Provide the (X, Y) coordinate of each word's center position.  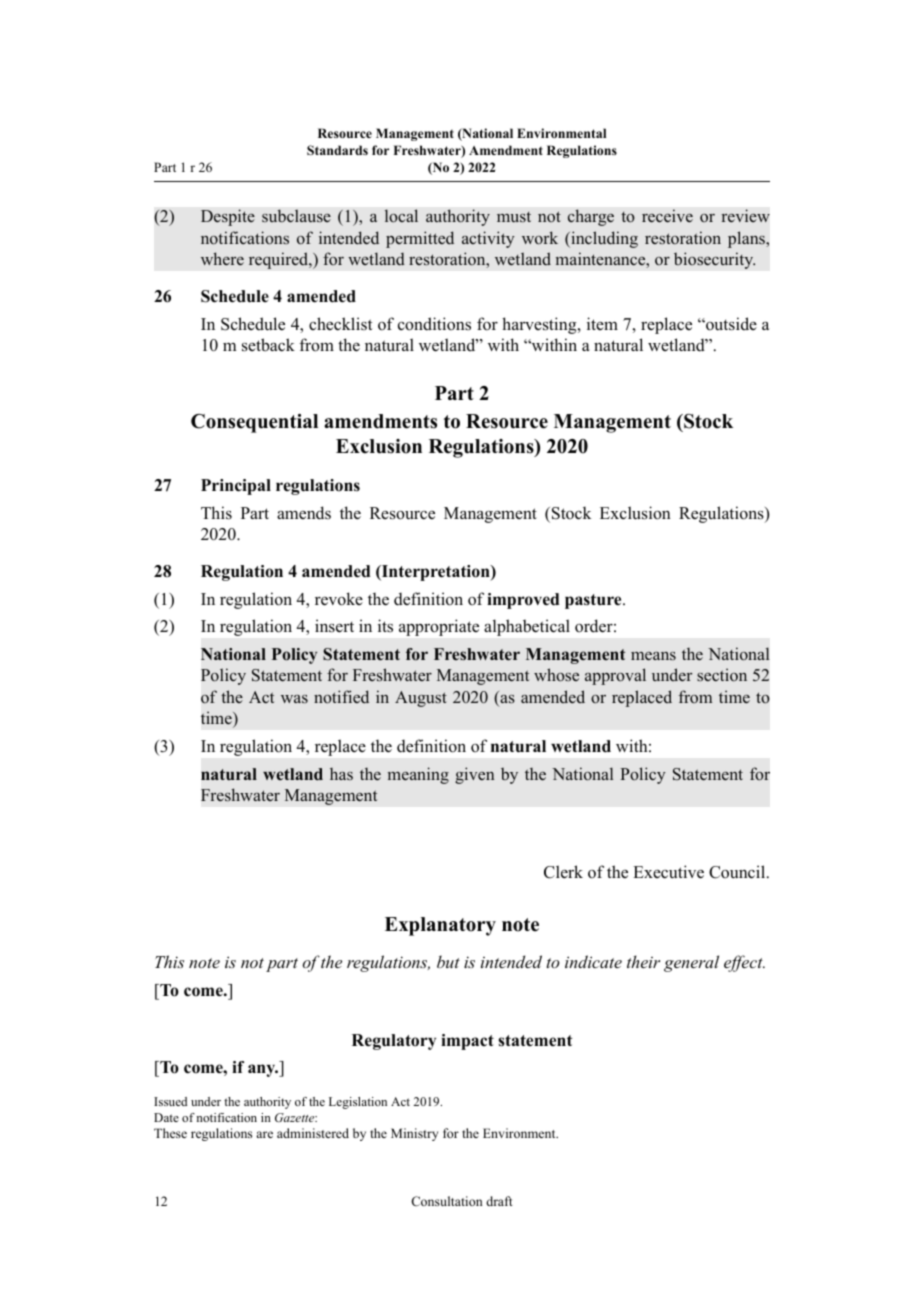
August (421, 699)
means (653, 656)
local (401, 216)
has (341, 774)
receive (667, 216)
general (691, 963)
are (264, 1134)
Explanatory (440, 926)
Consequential (254, 423)
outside (730, 324)
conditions (434, 324)
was (294, 699)
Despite (228, 217)
